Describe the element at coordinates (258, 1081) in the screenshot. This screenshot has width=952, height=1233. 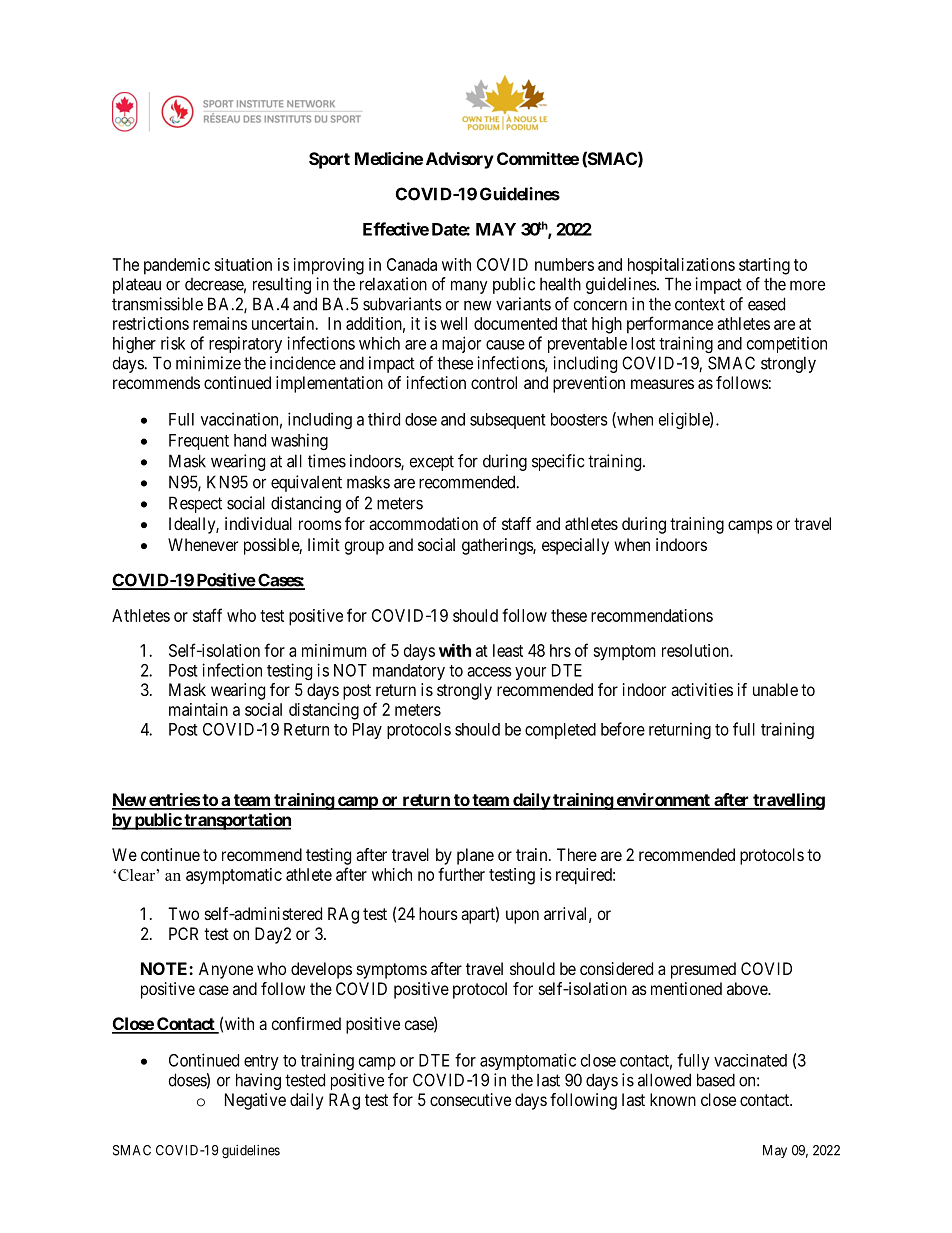
I see `having` at that location.
